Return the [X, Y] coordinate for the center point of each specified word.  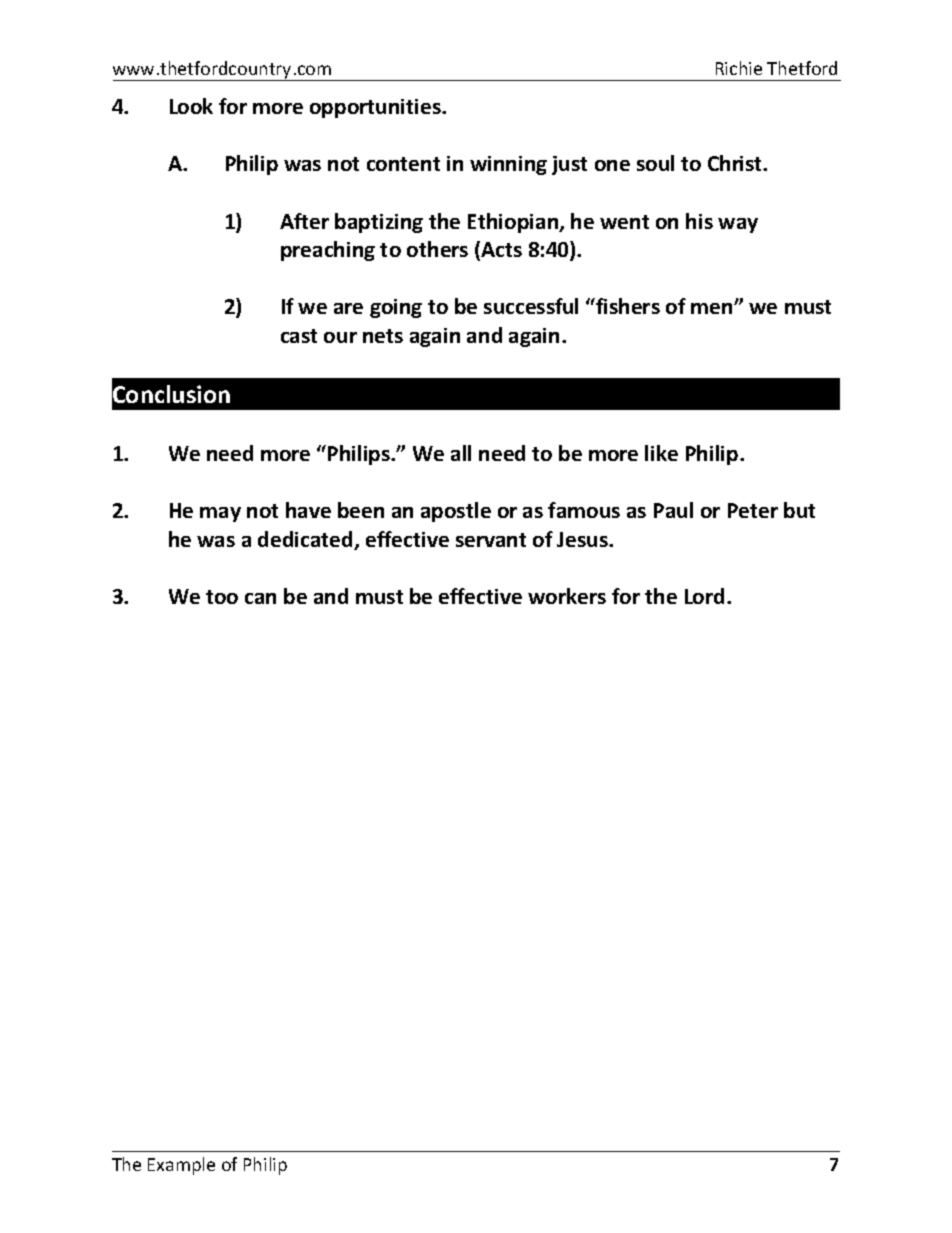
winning [508, 165]
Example [181, 1166]
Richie [739, 68]
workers [567, 596]
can [260, 598]
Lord [704, 596]
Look [191, 106]
